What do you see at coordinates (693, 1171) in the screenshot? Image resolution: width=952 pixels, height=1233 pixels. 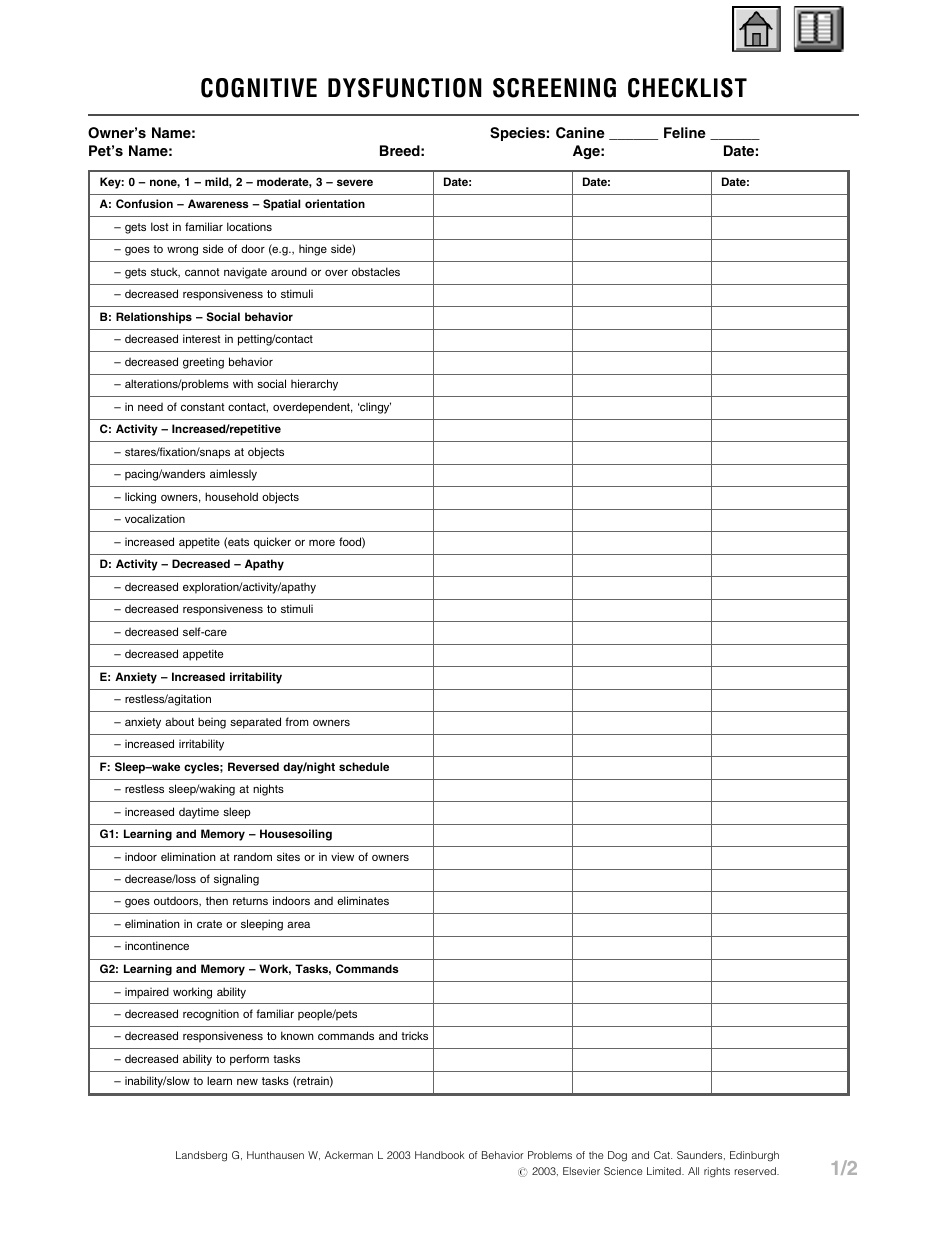 I see `All` at bounding box center [693, 1171].
